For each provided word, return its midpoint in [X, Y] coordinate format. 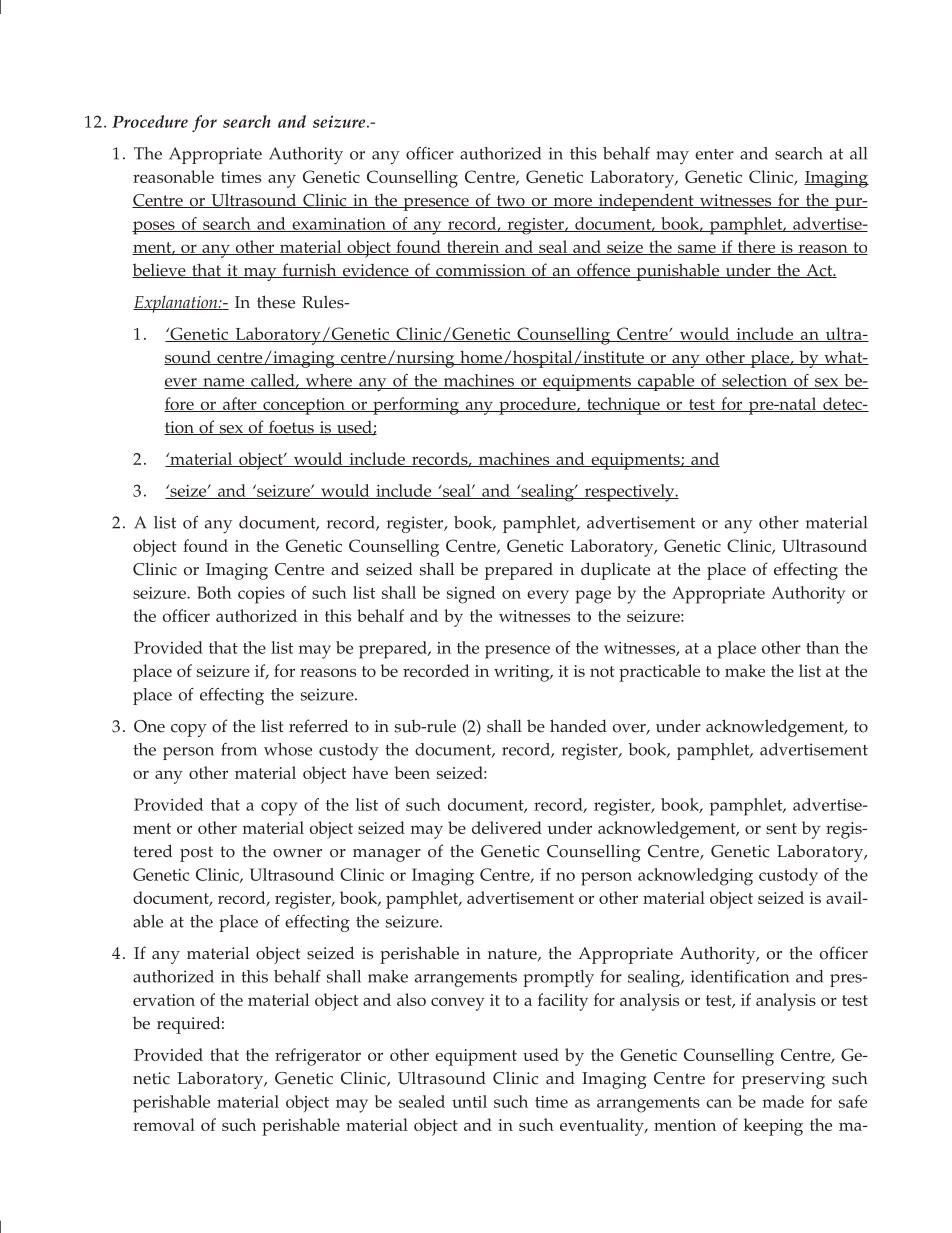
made [783, 1101]
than [822, 647]
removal [164, 1124]
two [510, 201]
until [469, 1101]
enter [714, 154]
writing [523, 673]
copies [261, 595]
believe [160, 271]
